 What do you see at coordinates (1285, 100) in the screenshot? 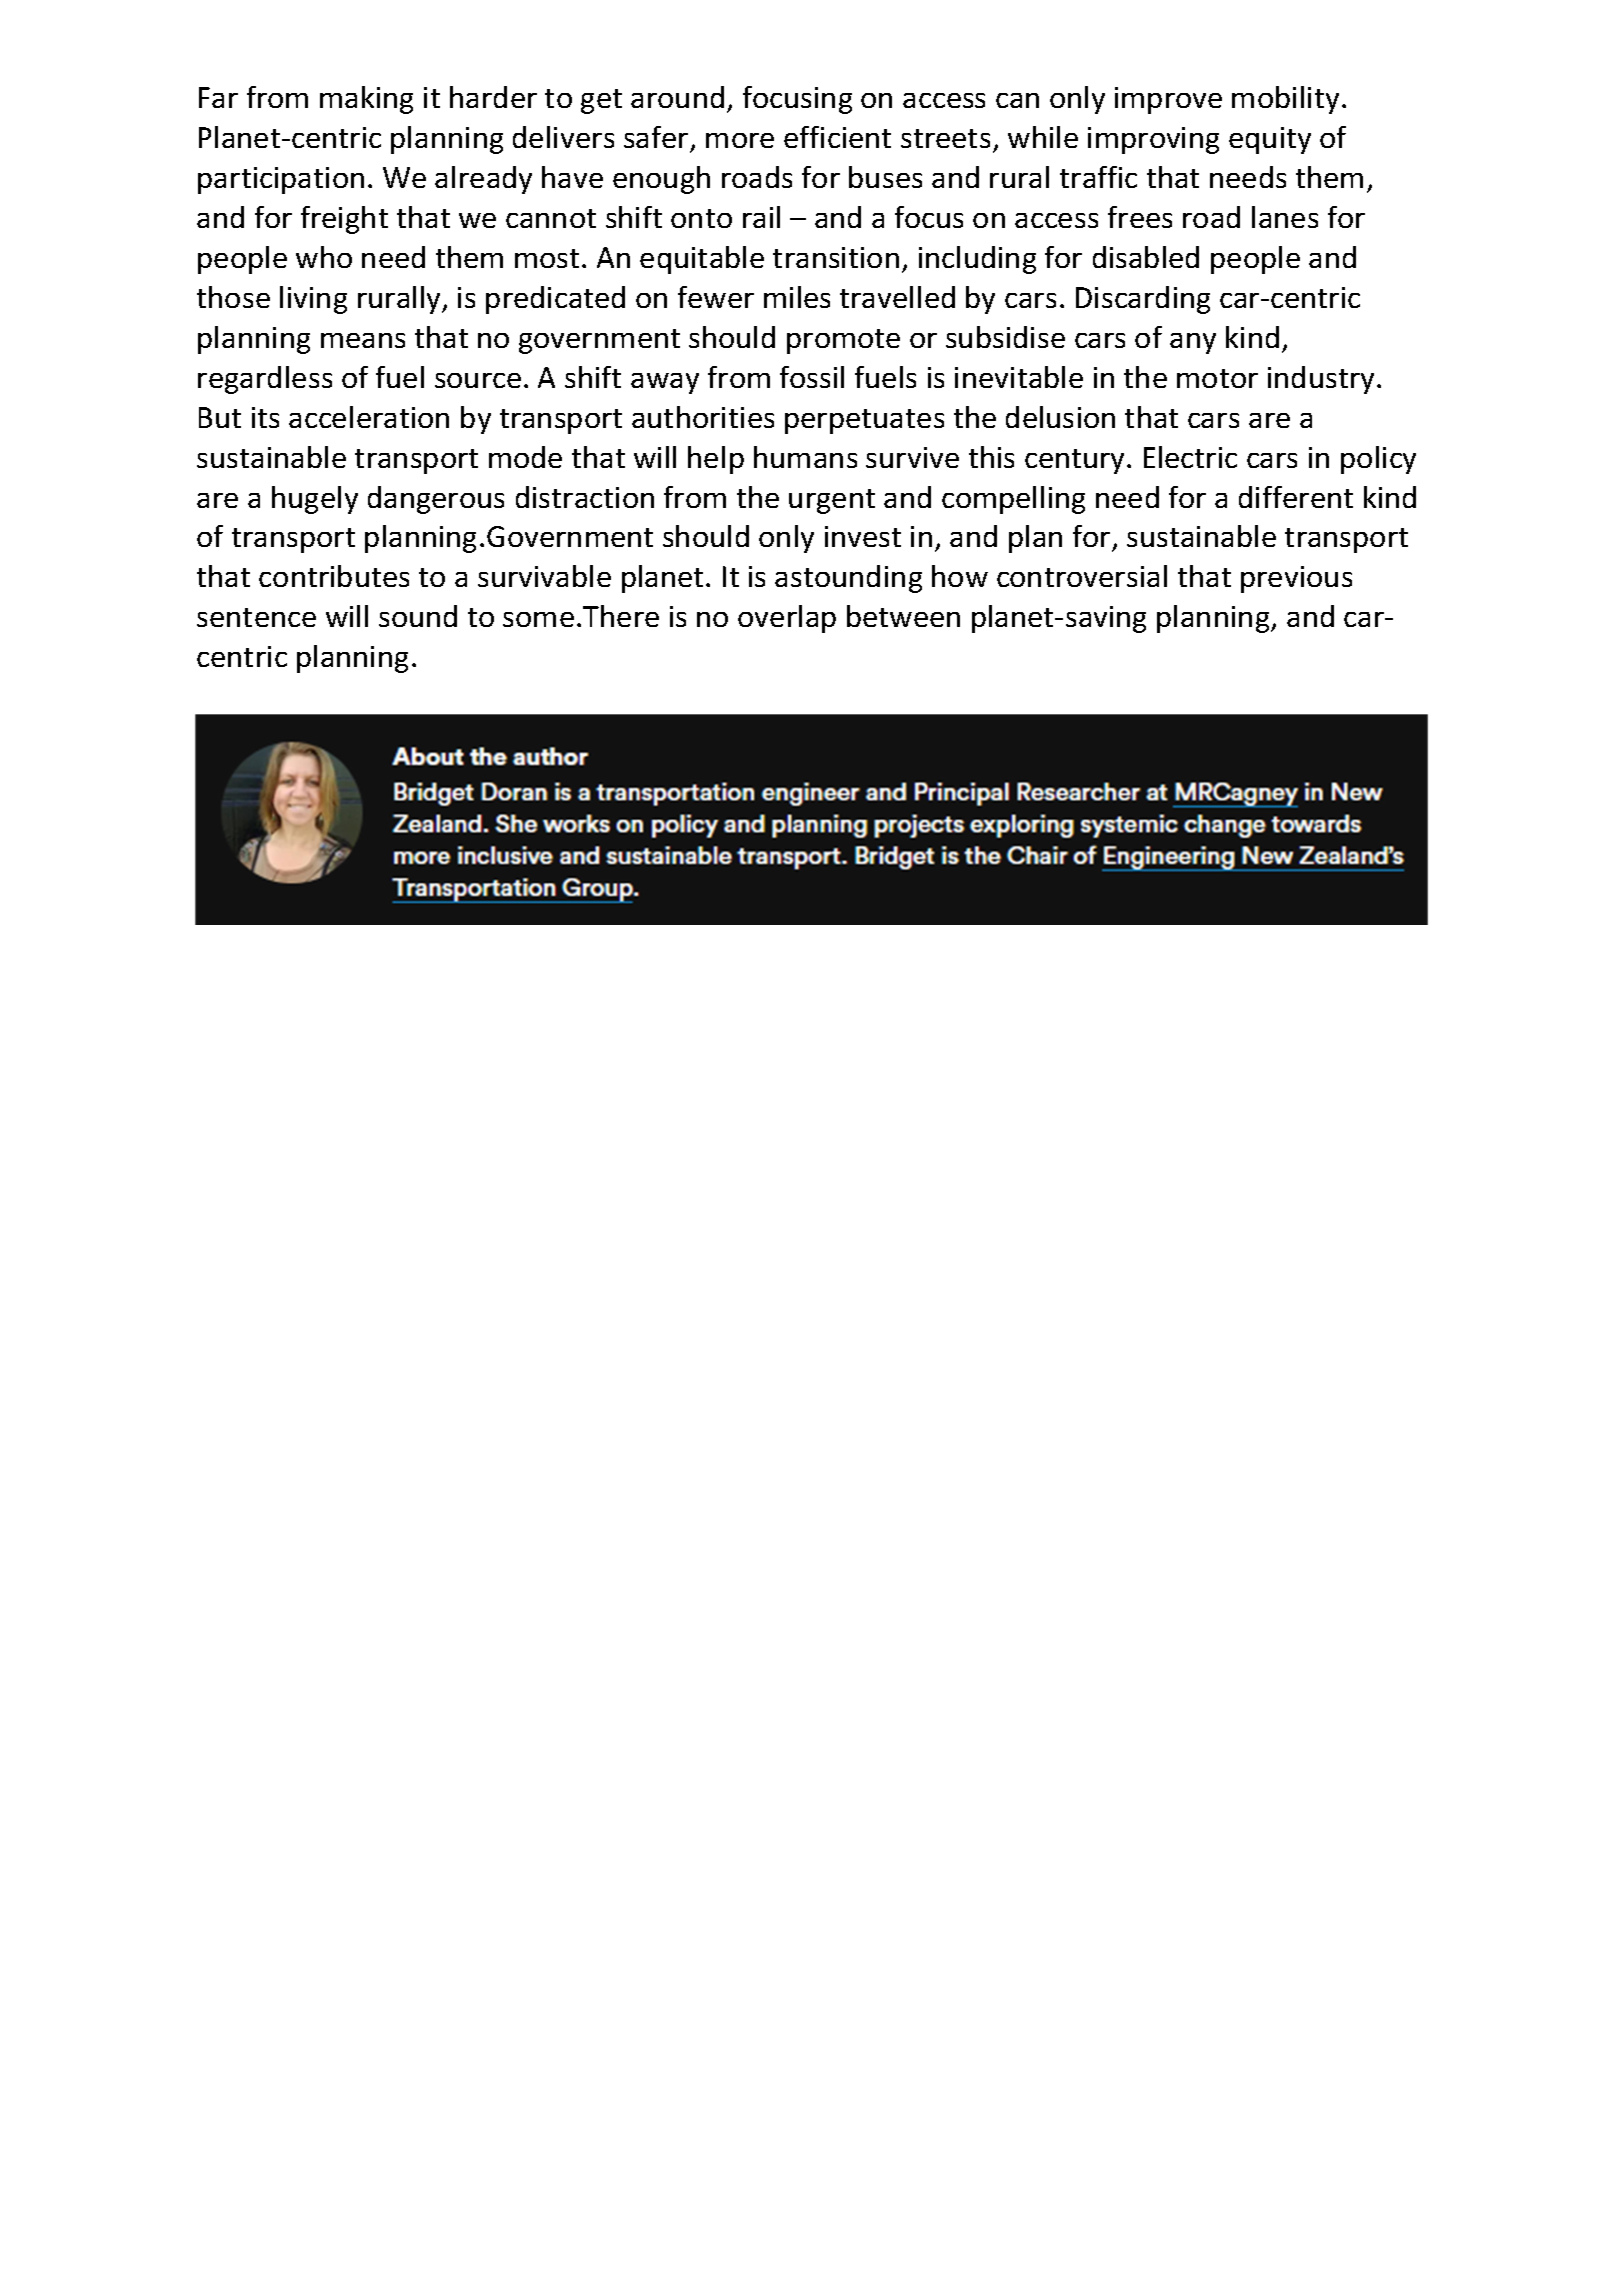
I see `mobility` at bounding box center [1285, 100].
